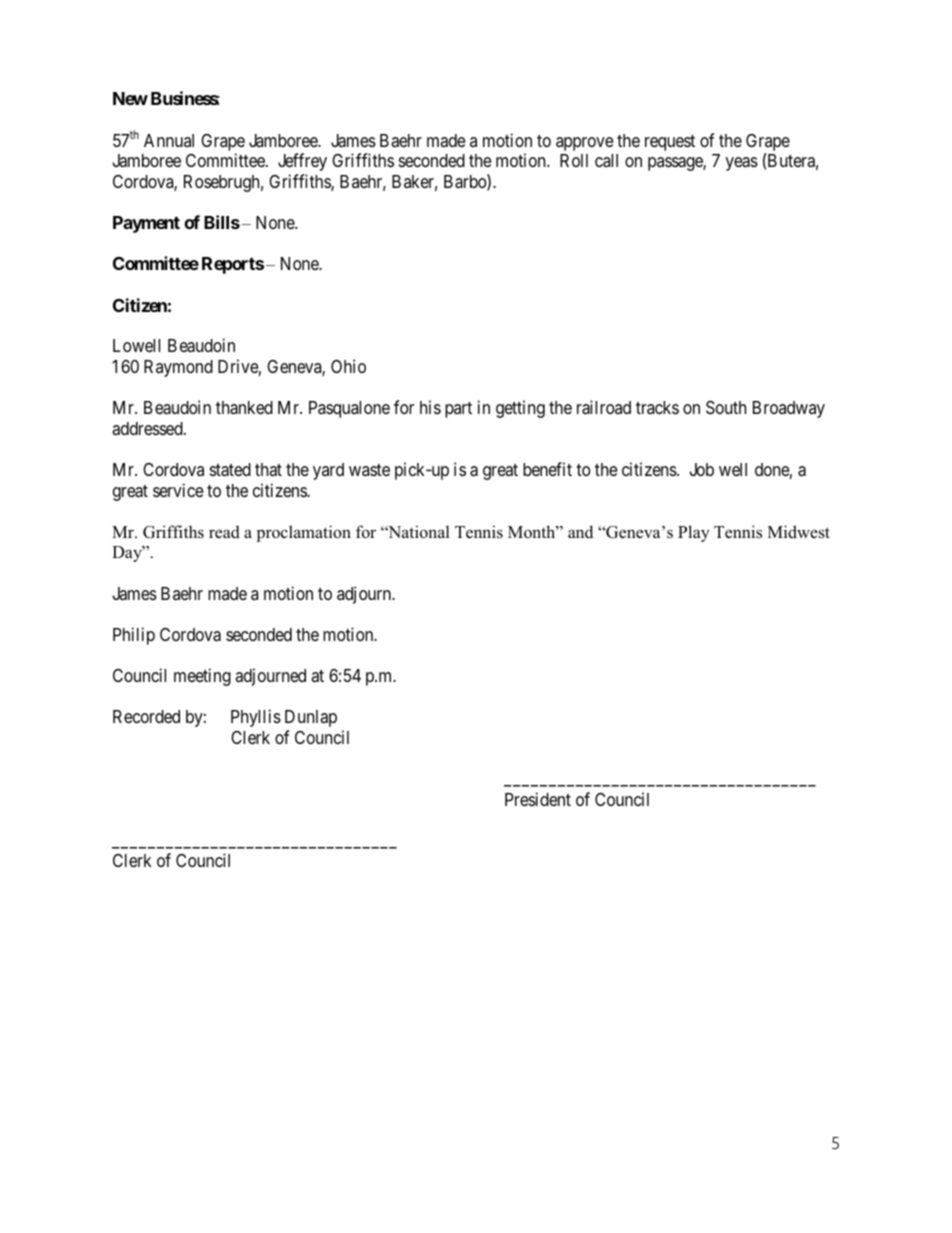  What do you see at coordinates (230, 470) in the document?
I see `stated` at bounding box center [230, 470].
